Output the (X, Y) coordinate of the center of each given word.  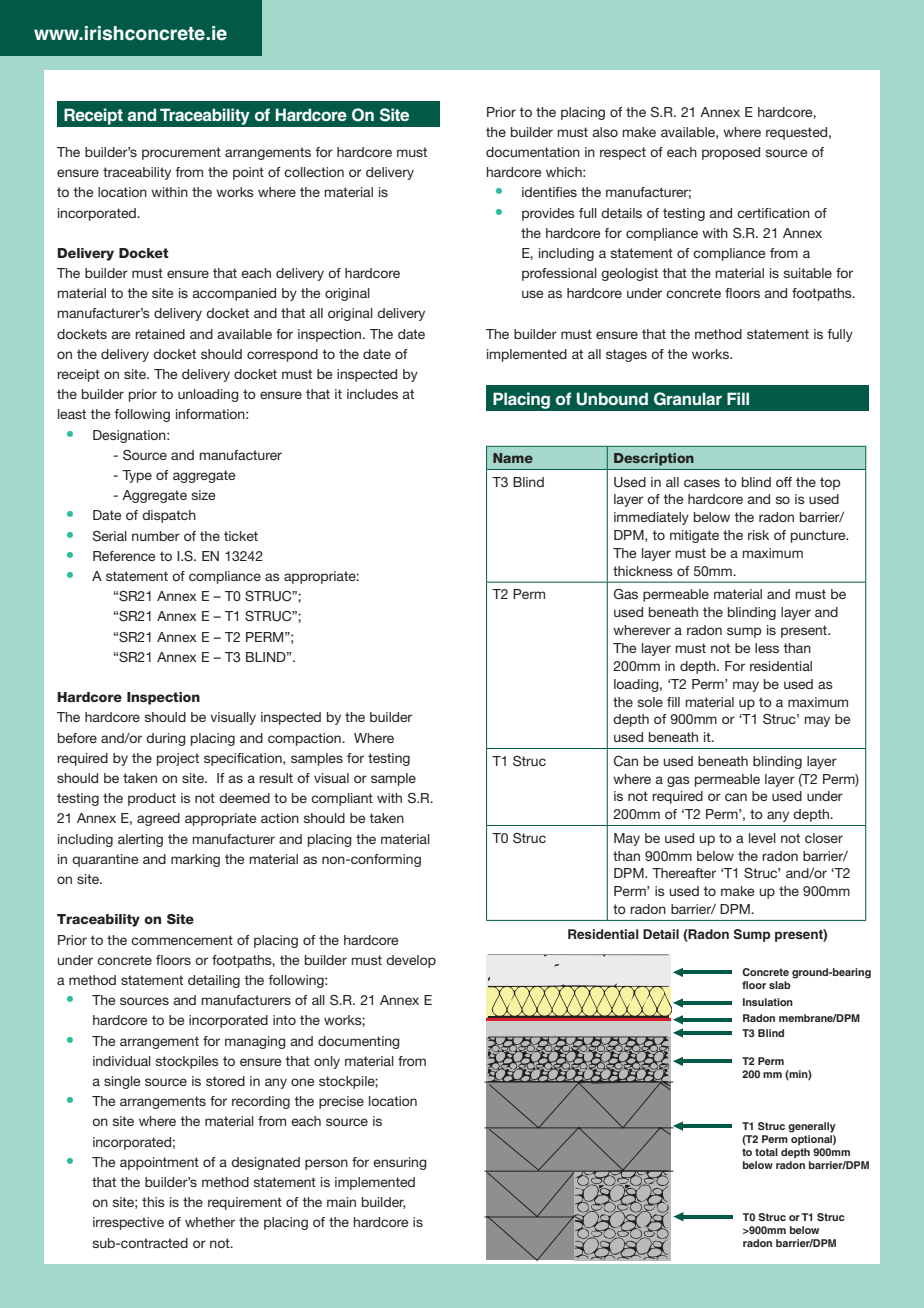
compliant (342, 799)
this (153, 1202)
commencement (182, 940)
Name (513, 458)
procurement (181, 153)
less (767, 648)
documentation (533, 152)
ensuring (400, 1163)
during (166, 739)
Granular (688, 399)
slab (780, 985)
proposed (731, 153)
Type (137, 476)
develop (411, 961)
